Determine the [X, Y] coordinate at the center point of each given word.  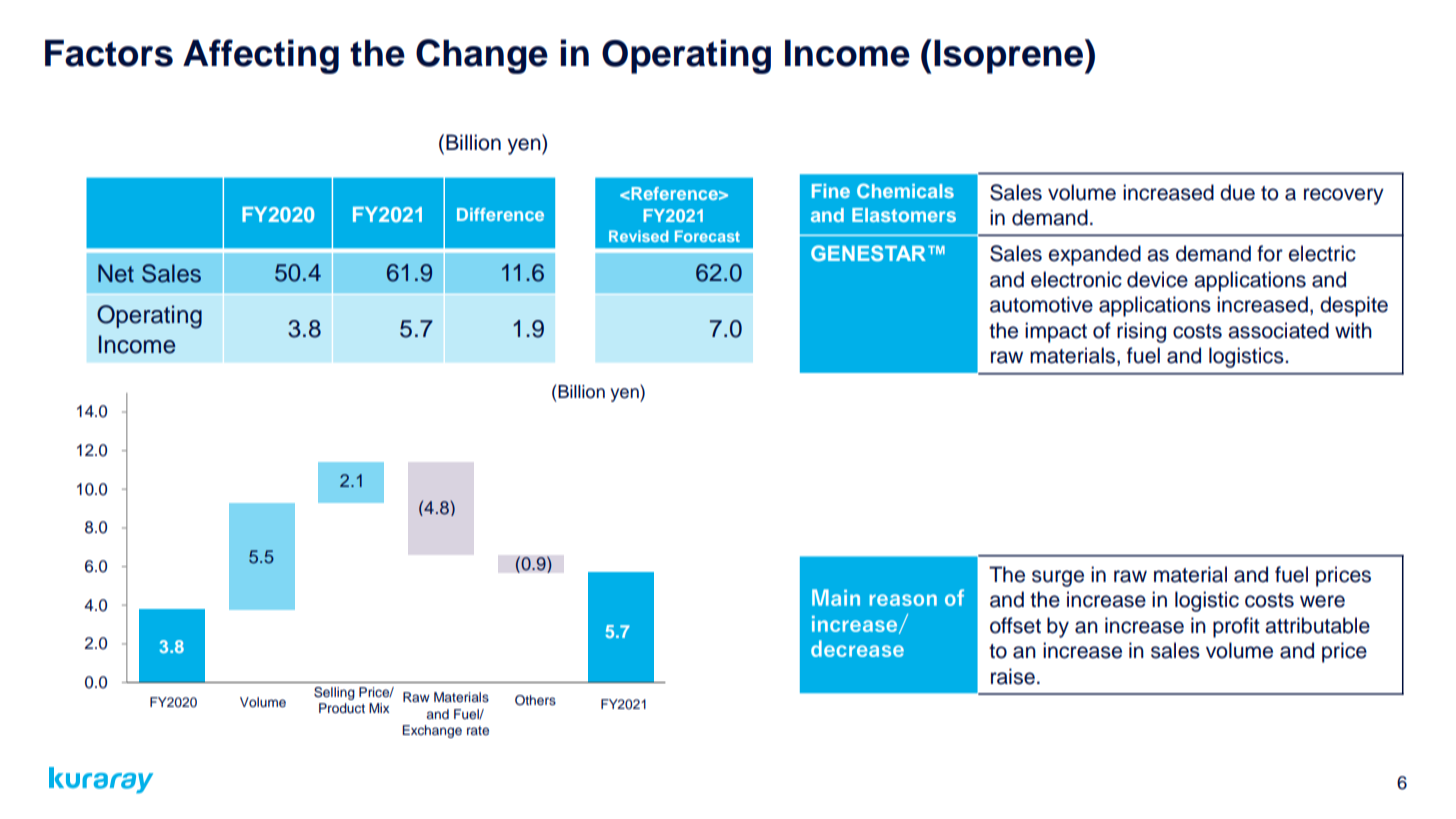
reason [903, 600]
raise [1013, 676]
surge [1058, 578]
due [1237, 192]
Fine [831, 191]
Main [836, 597]
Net [116, 273]
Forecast [707, 236]
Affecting [261, 56]
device [1157, 279]
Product [342, 708]
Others [535, 700]
